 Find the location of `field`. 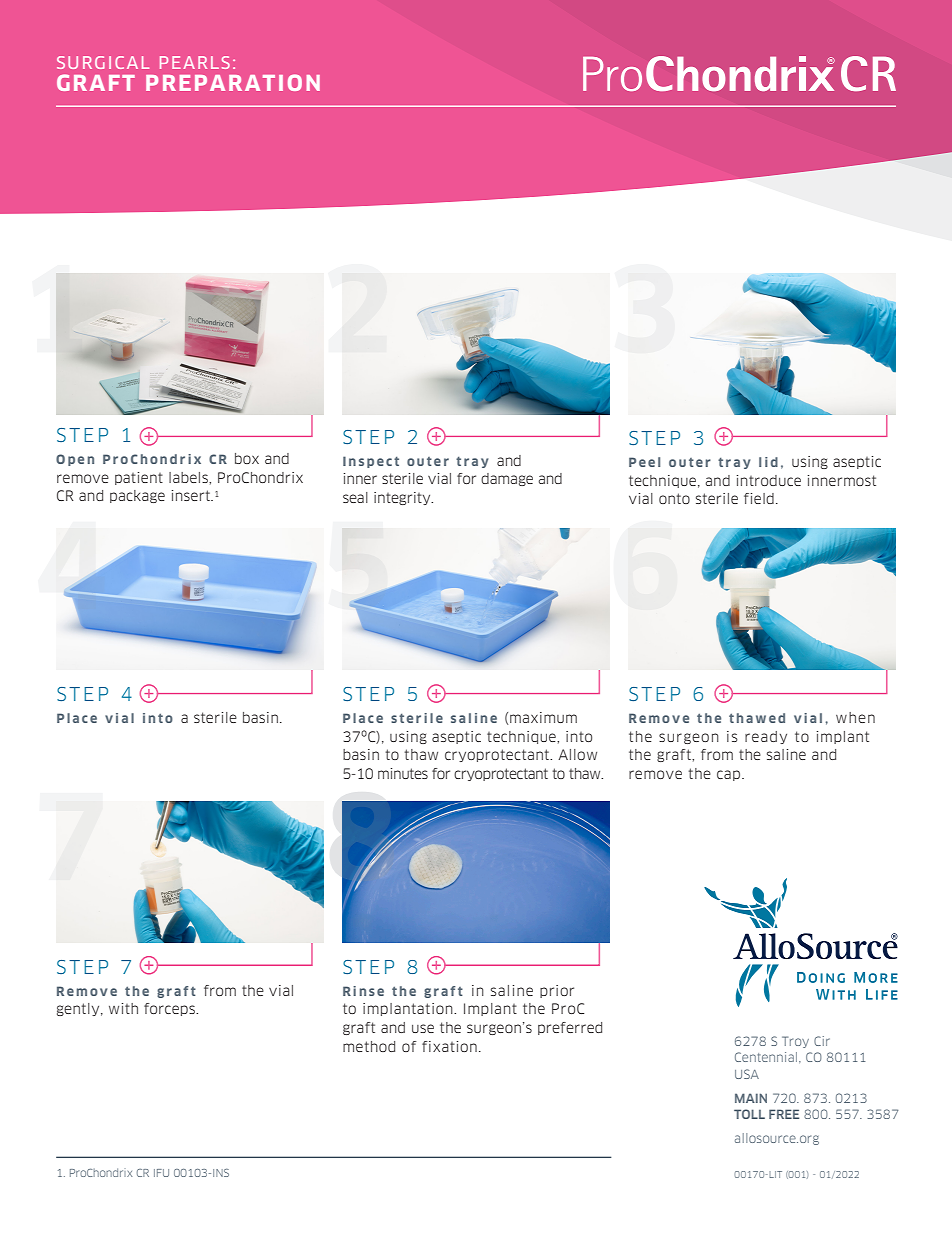

field is located at coordinates (759, 498).
